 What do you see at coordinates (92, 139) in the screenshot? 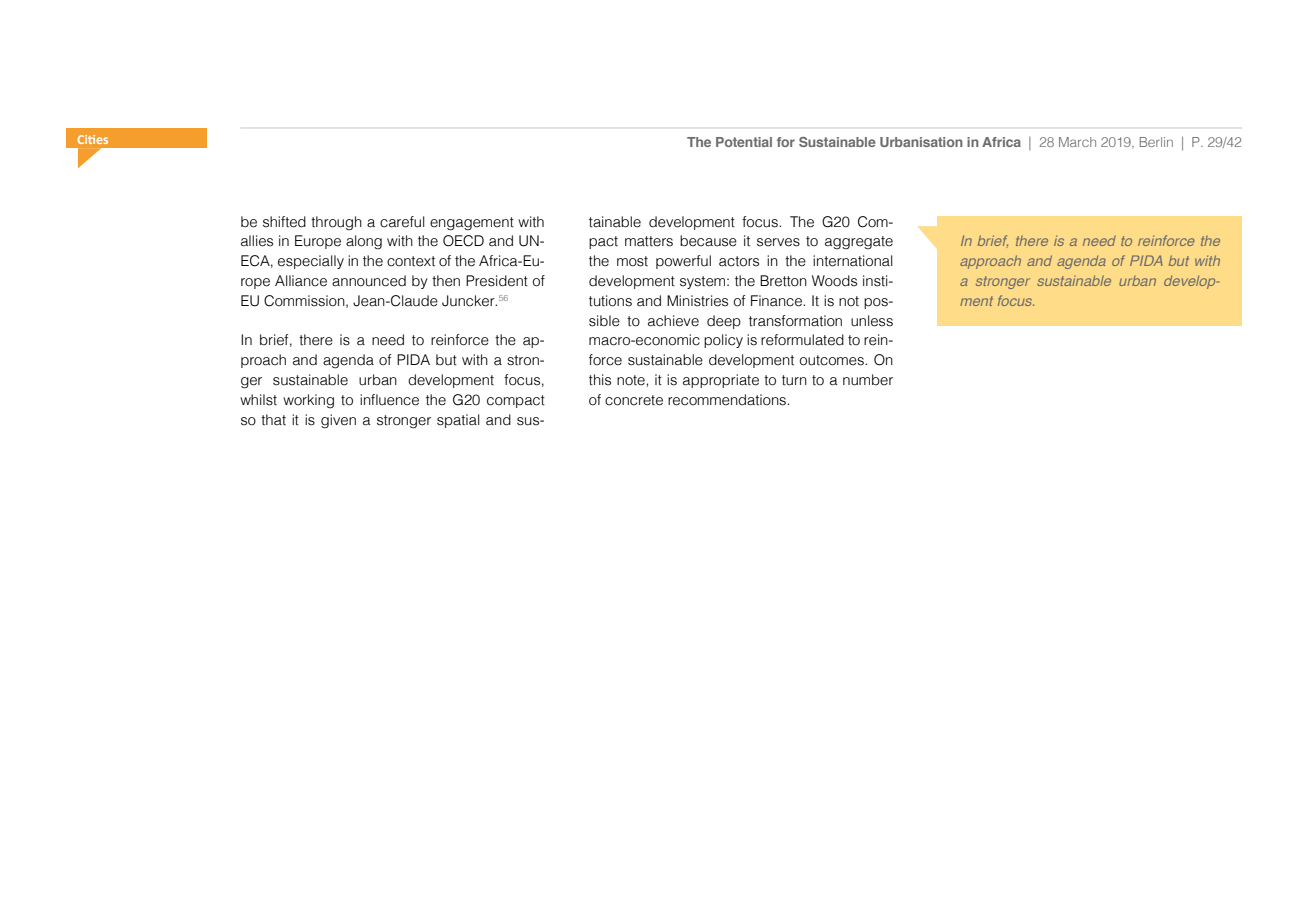
I see `Cities` at bounding box center [92, 139].
